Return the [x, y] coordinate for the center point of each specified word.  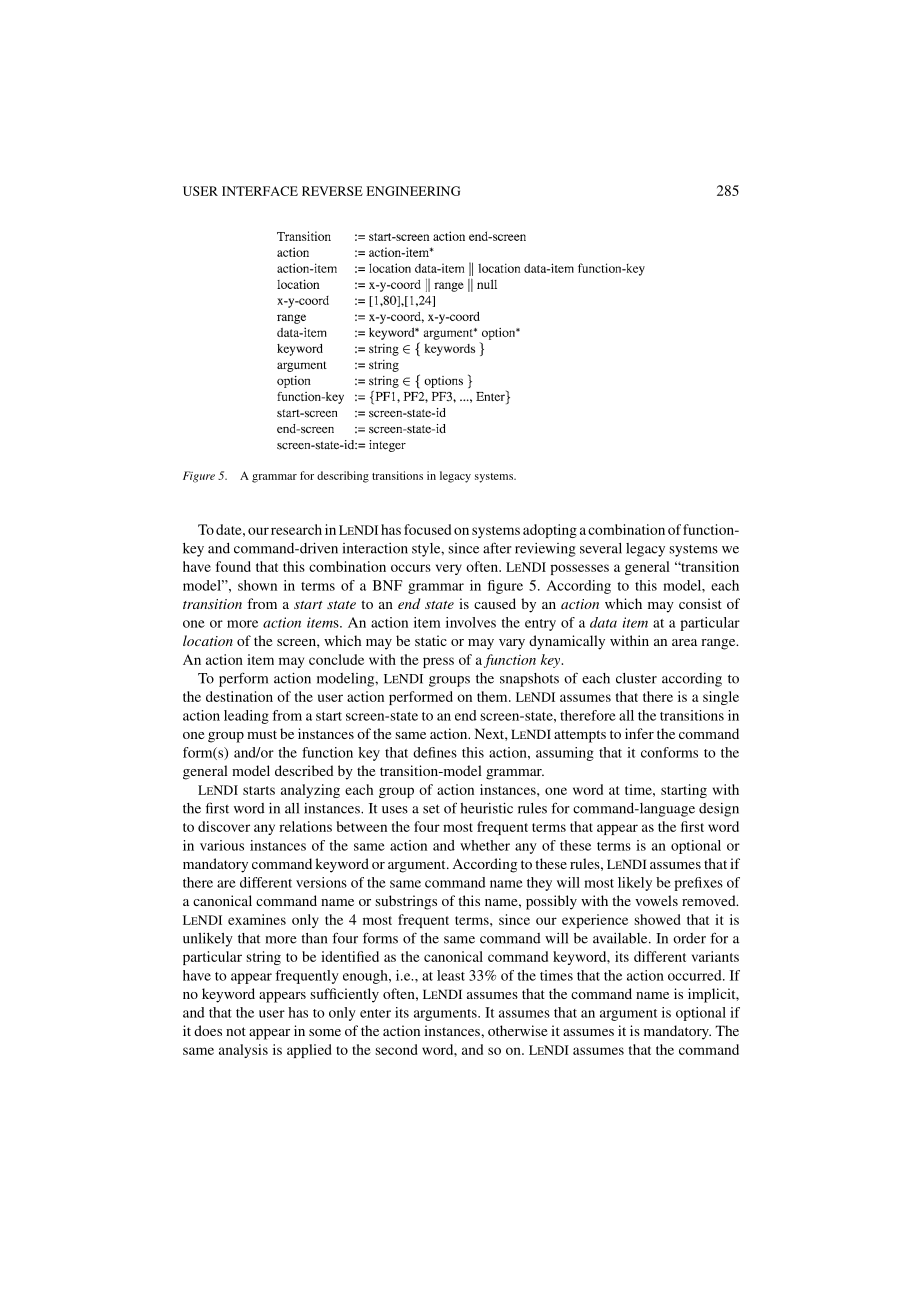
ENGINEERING [413, 191]
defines [435, 752]
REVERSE [332, 191]
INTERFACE [260, 191]
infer [639, 733]
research [296, 529]
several [601, 548]
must [262, 734]
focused [427, 529]
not [236, 1031]
